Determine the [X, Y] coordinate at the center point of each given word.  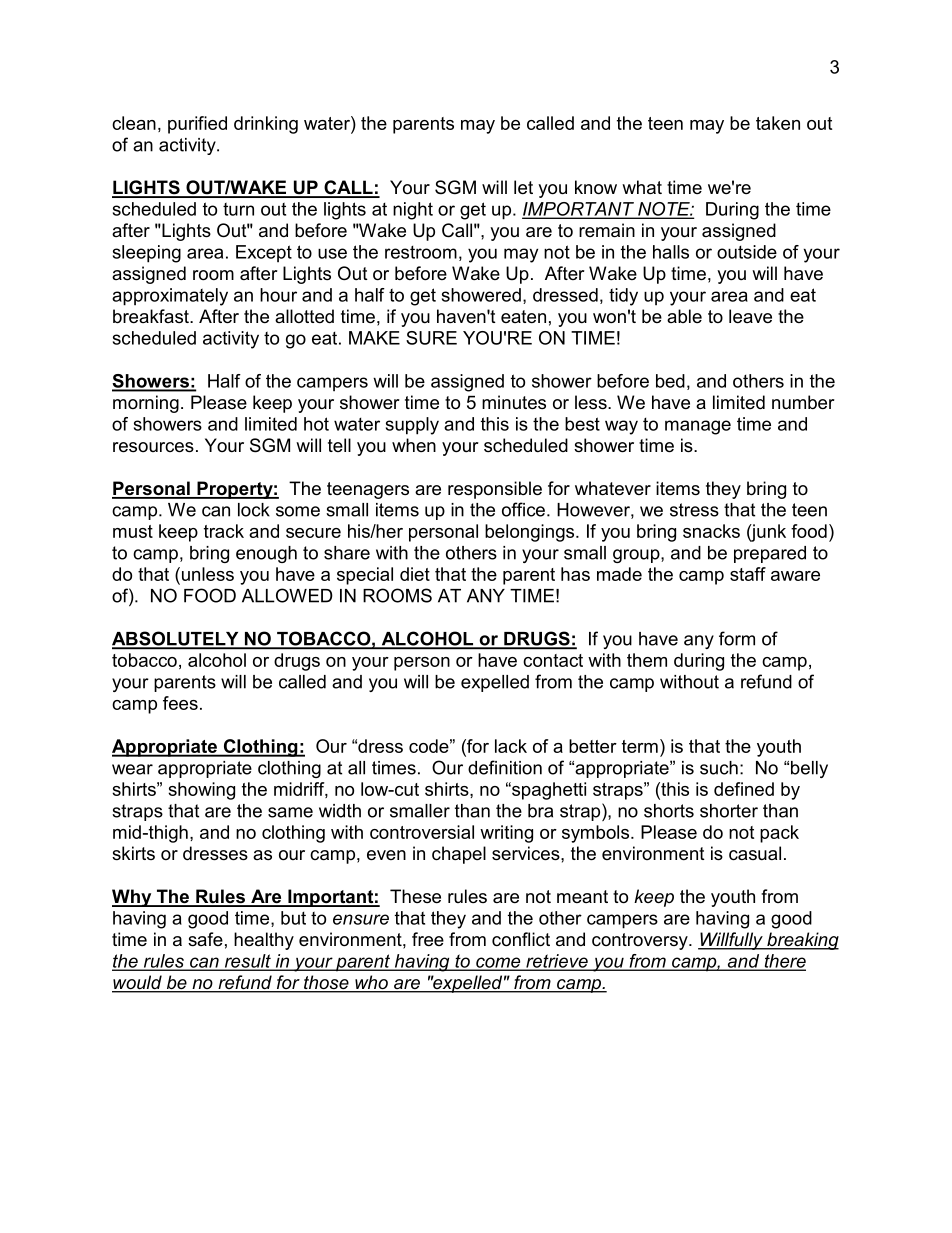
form [737, 638]
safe [205, 939]
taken [778, 123]
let [523, 187]
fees [180, 703]
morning [146, 404]
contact [553, 660]
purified [197, 125]
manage [698, 427]
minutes [514, 402]
